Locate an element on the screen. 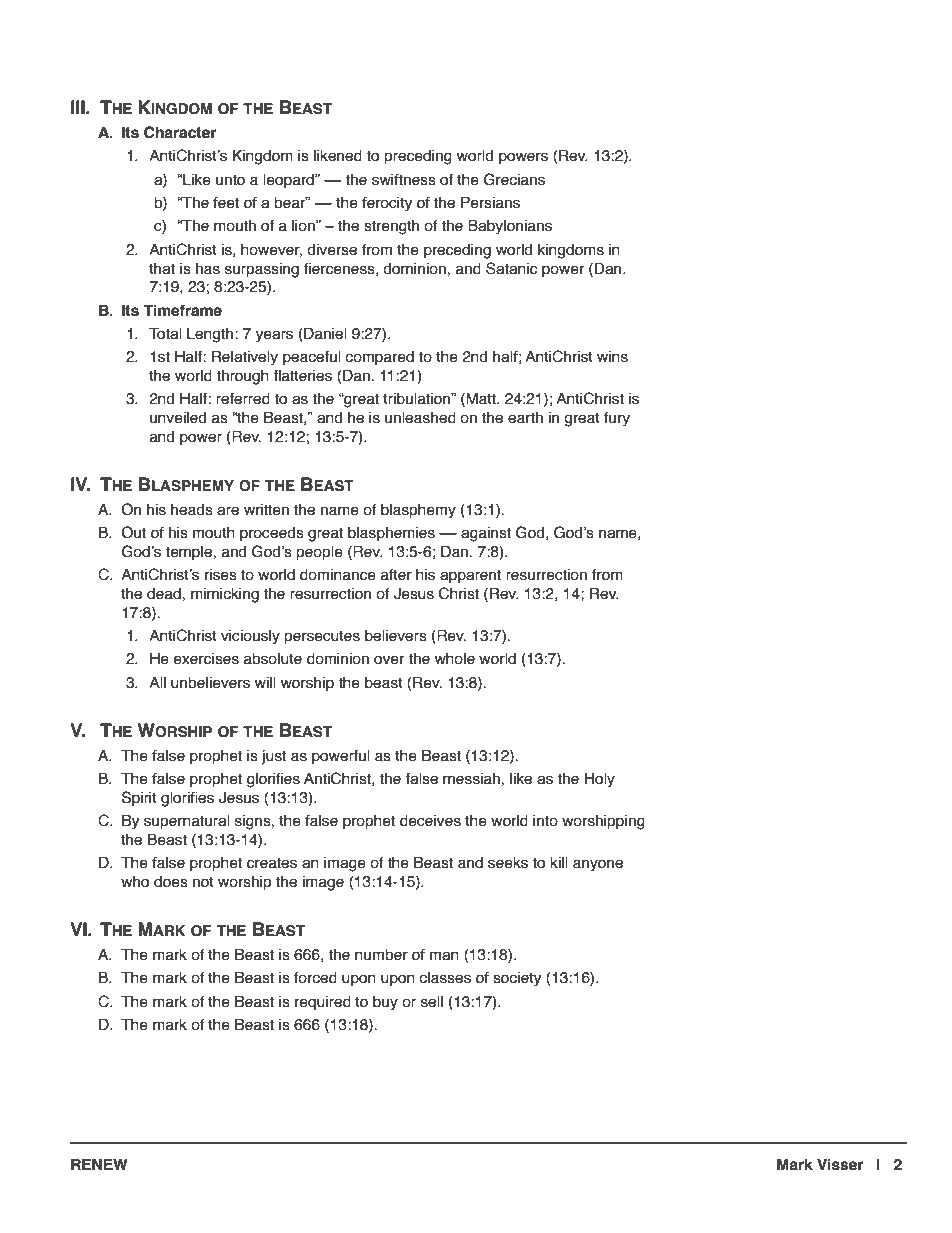 This screenshot has height=1233, width=952. swiftness is located at coordinates (404, 179).
